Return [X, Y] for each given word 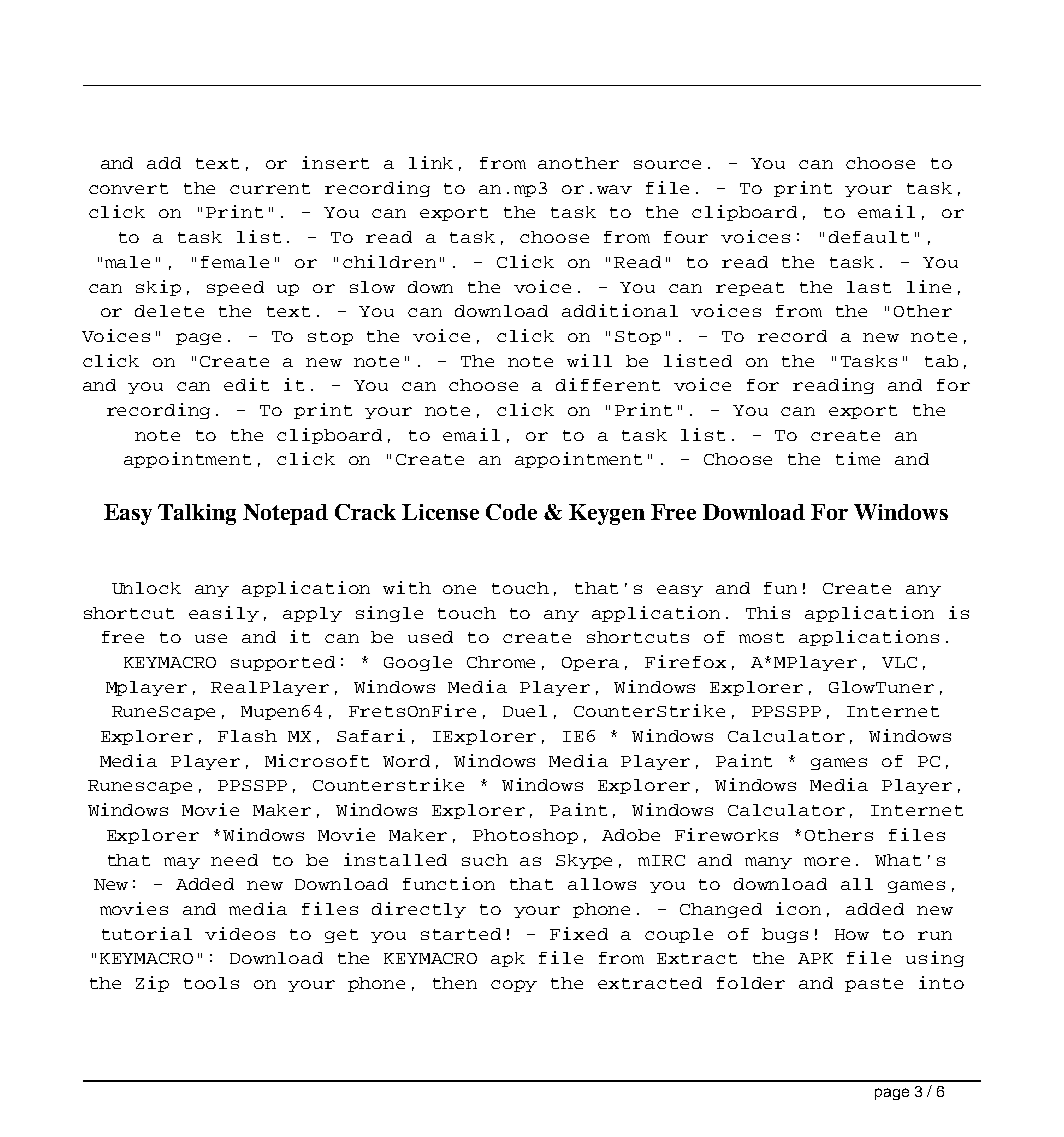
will [589, 360]
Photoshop [525, 836]
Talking [197, 514]
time [858, 458]
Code [511, 512]
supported [283, 663]
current [270, 188]
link [431, 162]
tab [941, 361]
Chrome [501, 662]
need [234, 860]
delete [169, 311]
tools [211, 983]
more [827, 861]
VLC [899, 662]
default [869, 237]
